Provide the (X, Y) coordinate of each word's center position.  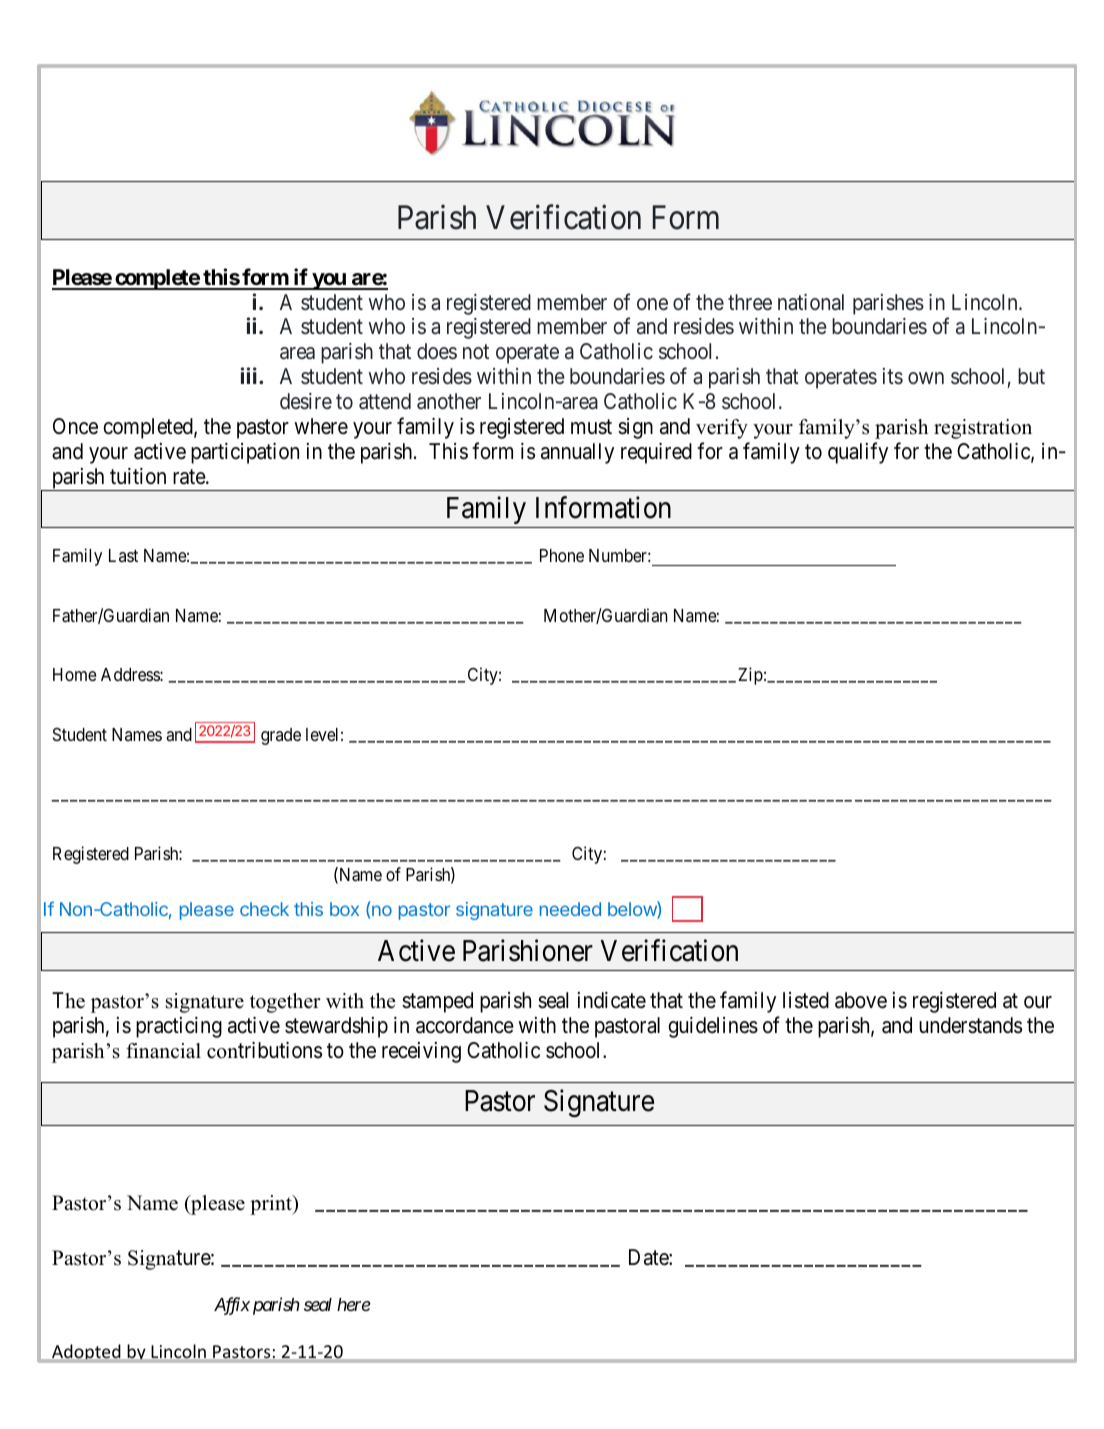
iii (250, 375)
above (861, 1000)
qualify (858, 453)
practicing (179, 1027)
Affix (232, 1306)
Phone (562, 555)
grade (281, 736)
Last (123, 555)
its (893, 376)
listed (806, 1000)
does (437, 351)
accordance (465, 1025)
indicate (612, 1000)
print (272, 1205)
